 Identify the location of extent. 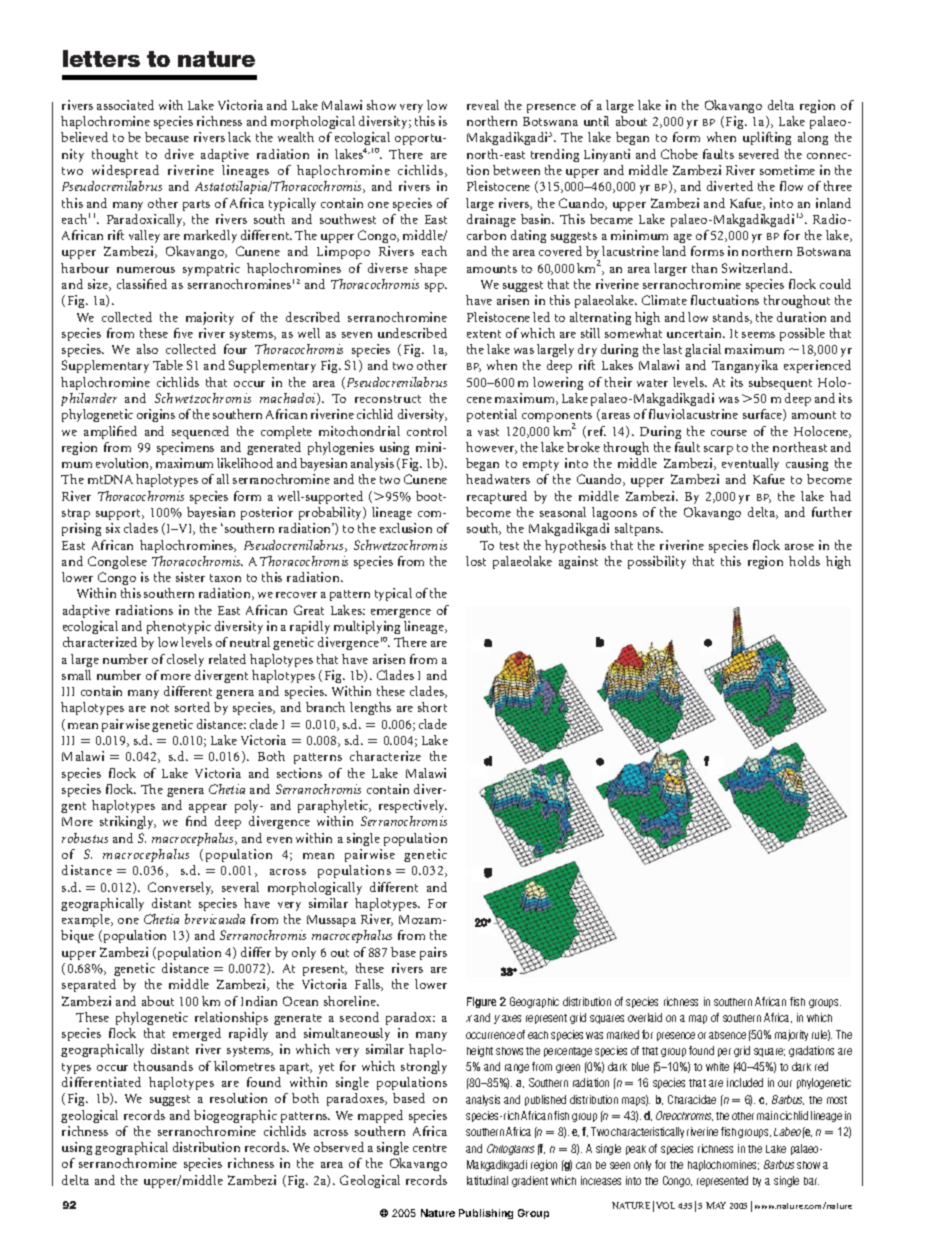
(484, 334).
